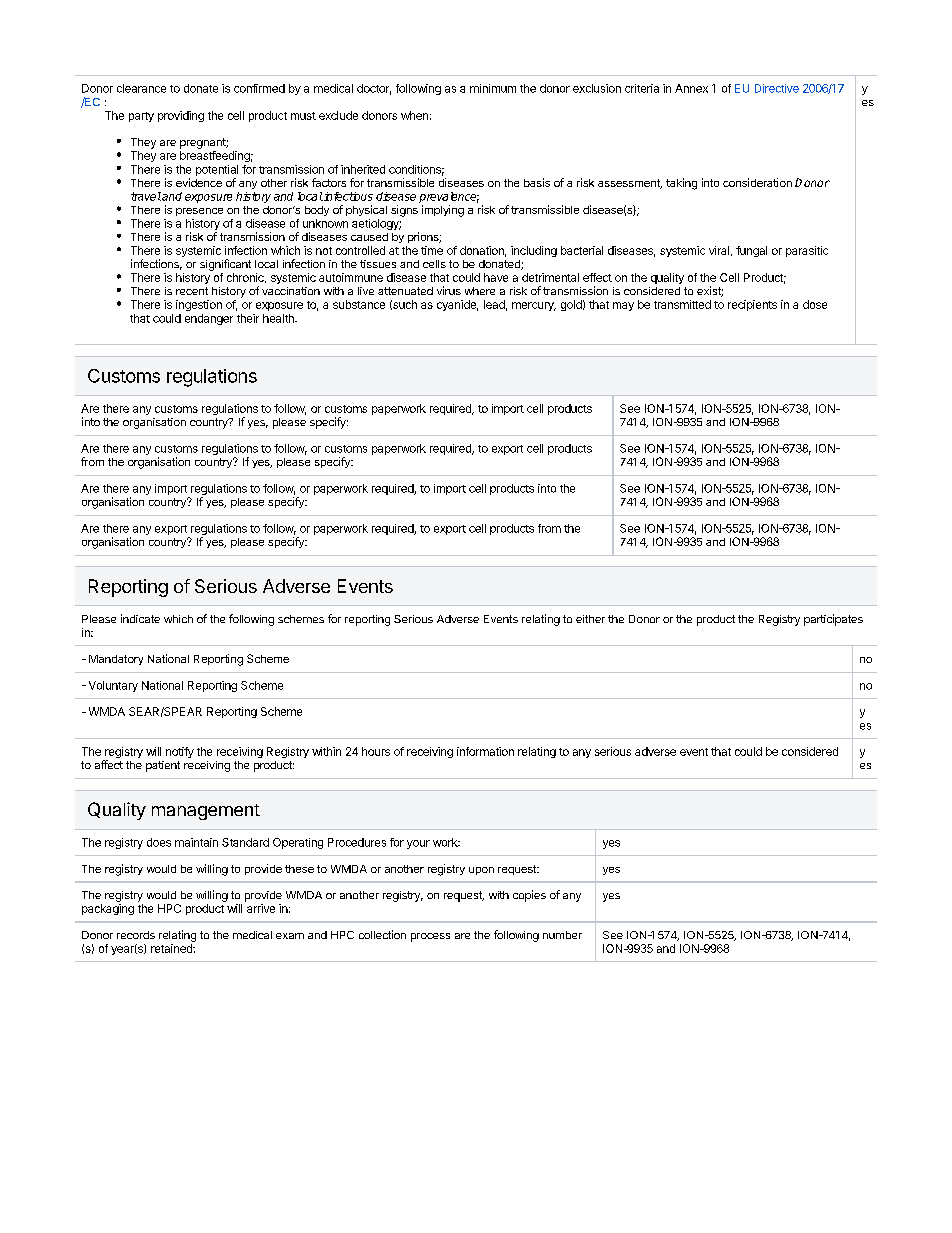  What do you see at coordinates (181, 116) in the screenshot?
I see `providing` at bounding box center [181, 116].
